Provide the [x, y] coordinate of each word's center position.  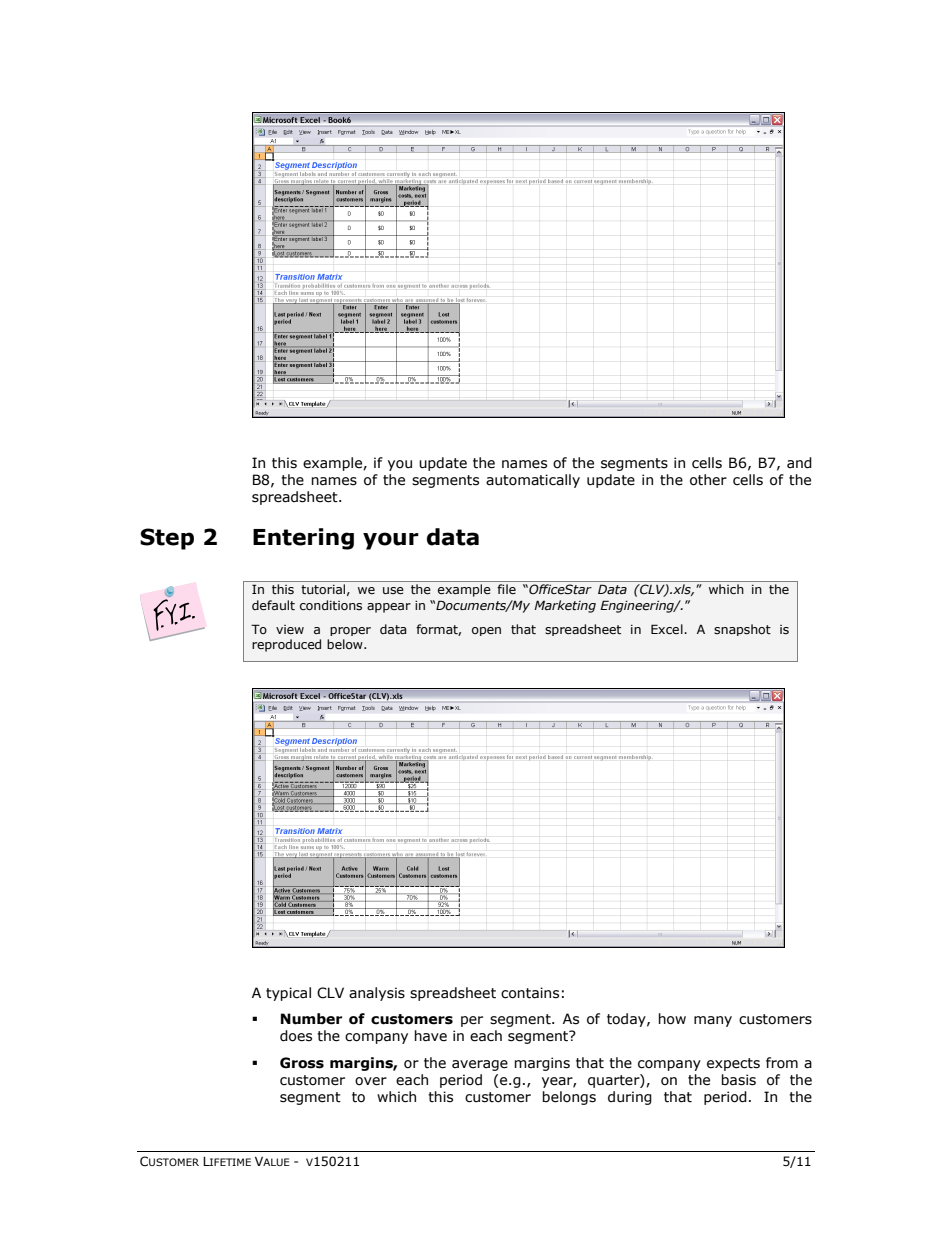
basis [738, 1080]
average [480, 1065]
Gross [302, 1063]
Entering [303, 539]
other [708, 480]
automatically [533, 481]
